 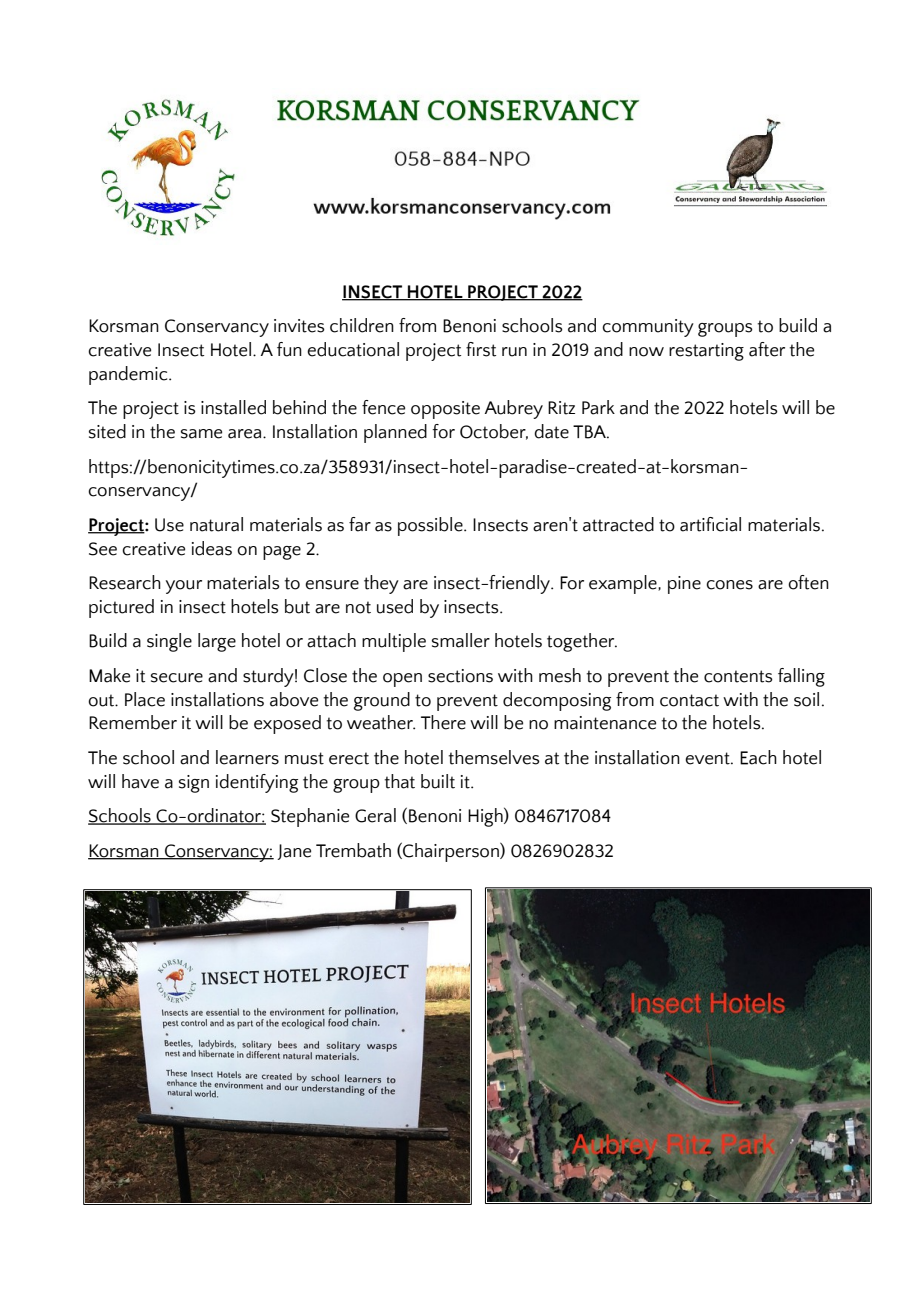 What do you see at coordinates (294, 852) in the image?
I see `Jane` at bounding box center [294, 852].
